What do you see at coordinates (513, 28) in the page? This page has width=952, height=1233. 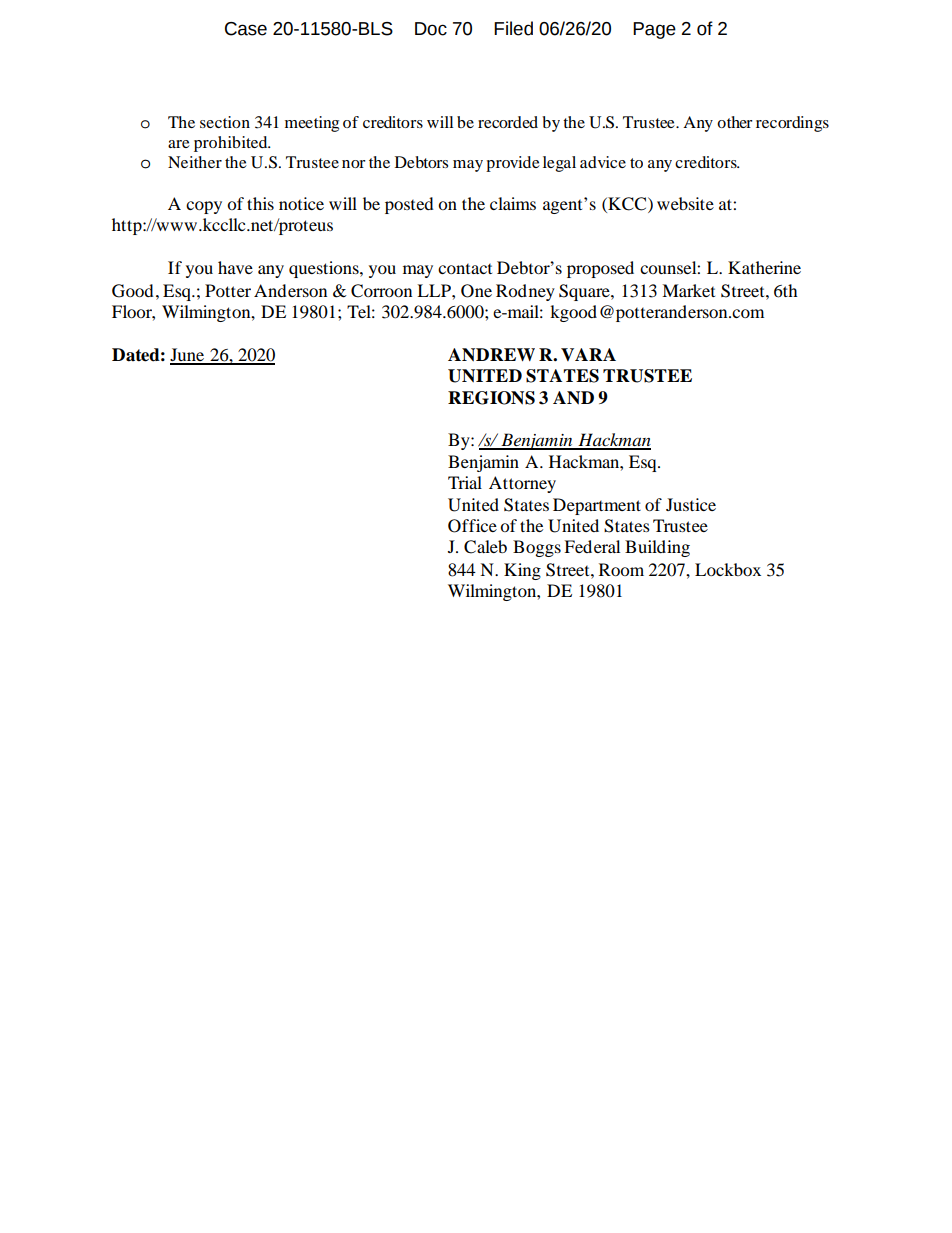 I see `Filed` at bounding box center [513, 28].
